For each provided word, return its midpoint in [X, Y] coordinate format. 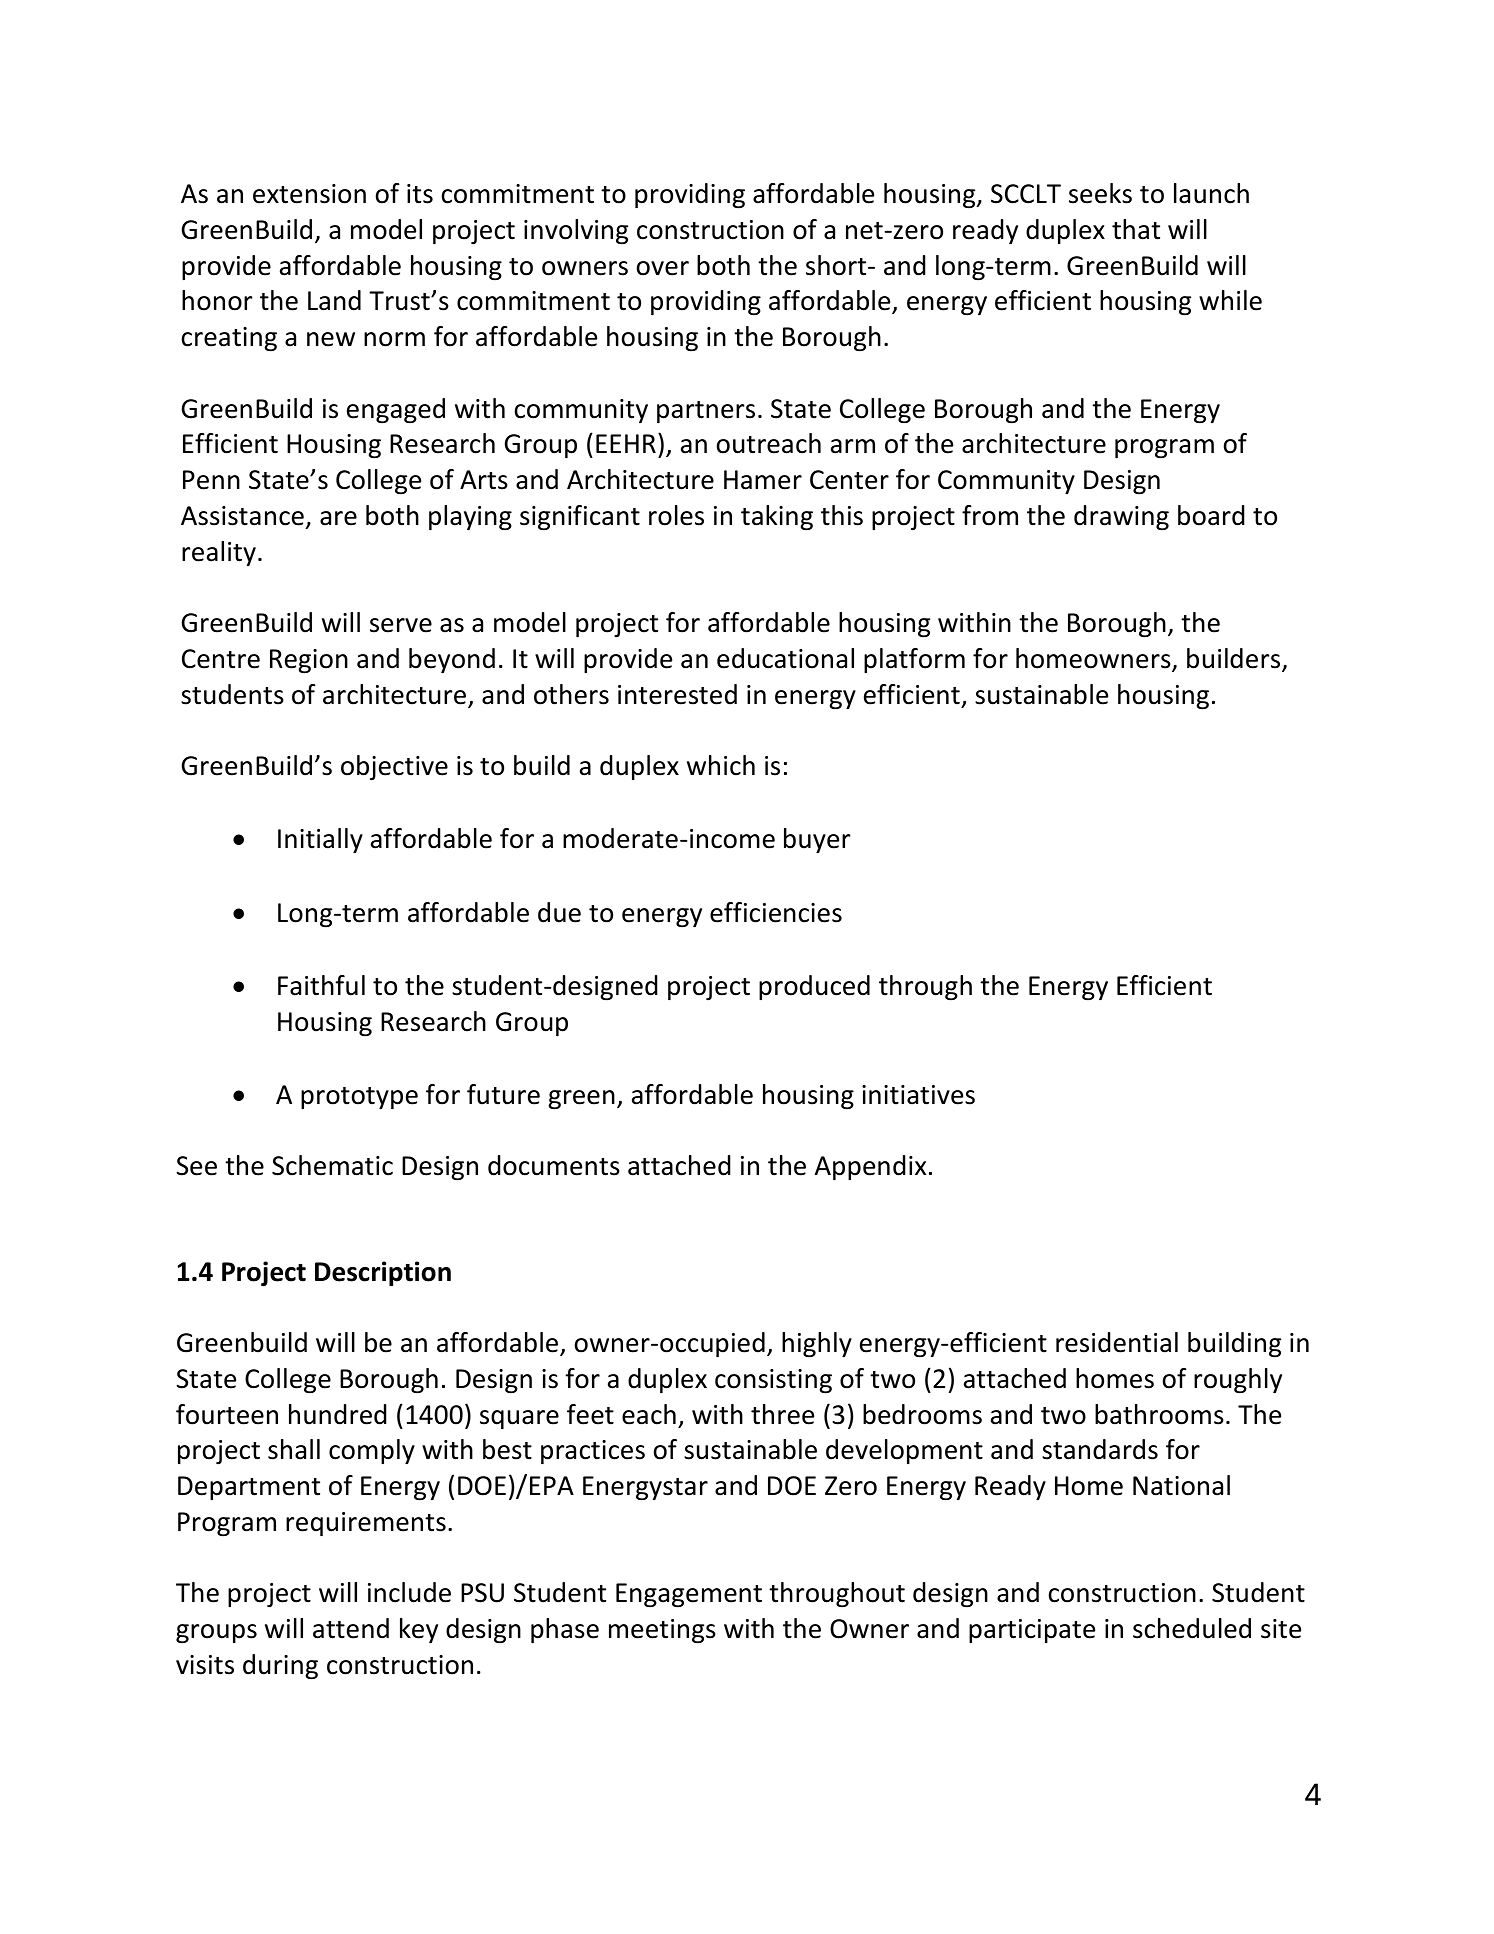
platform [914, 660]
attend [351, 1628]
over [663, 268]
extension [309, 194]
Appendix [870, 1167]
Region [309, 661]
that [1136, 229]
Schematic [332, 1165]
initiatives [918, 1095]
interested [677, 694]
